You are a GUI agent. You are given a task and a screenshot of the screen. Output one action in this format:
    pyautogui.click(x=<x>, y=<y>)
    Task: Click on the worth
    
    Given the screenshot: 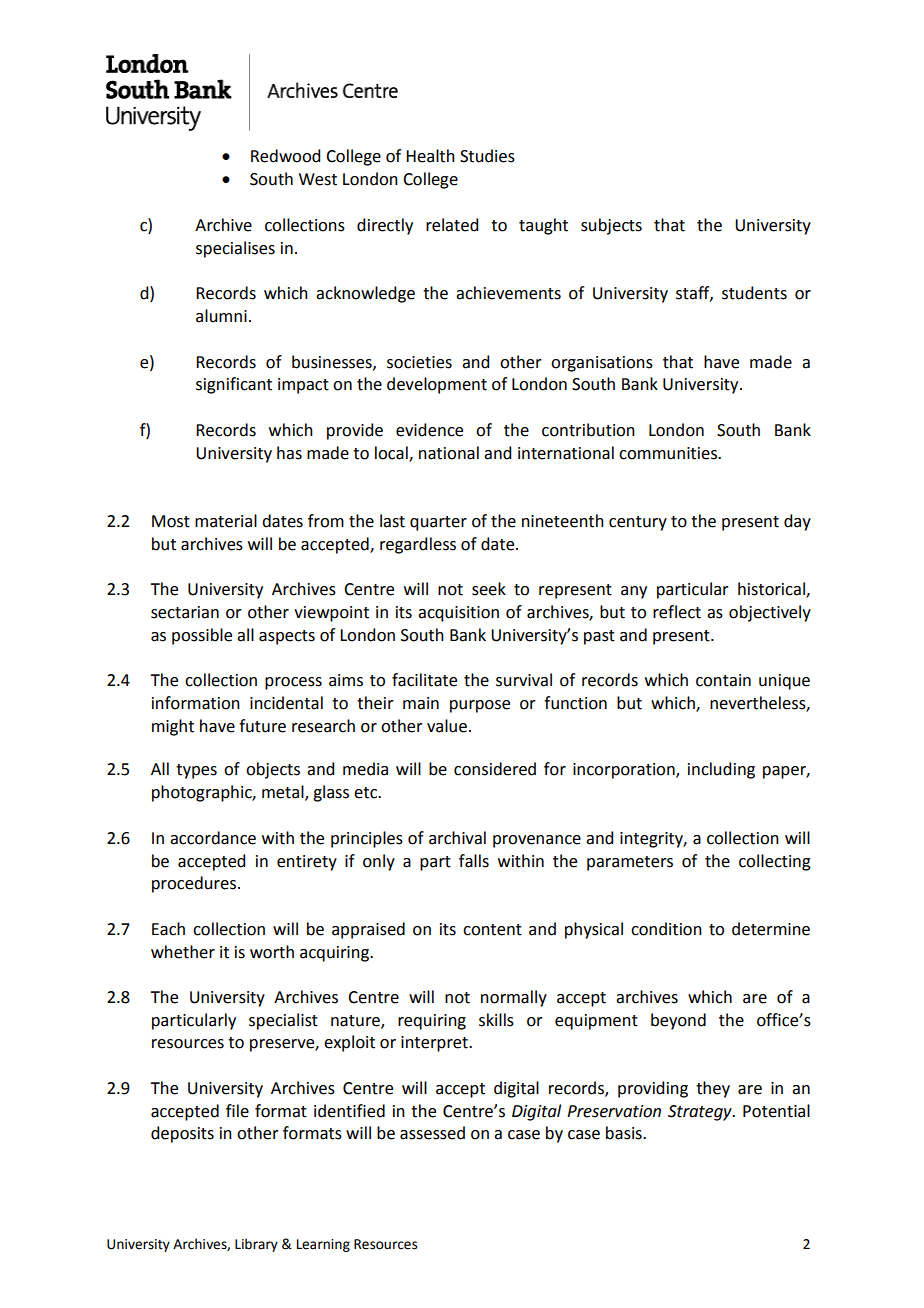 What is the action you would take?
    pyautogui.click(x=272, y=952)
